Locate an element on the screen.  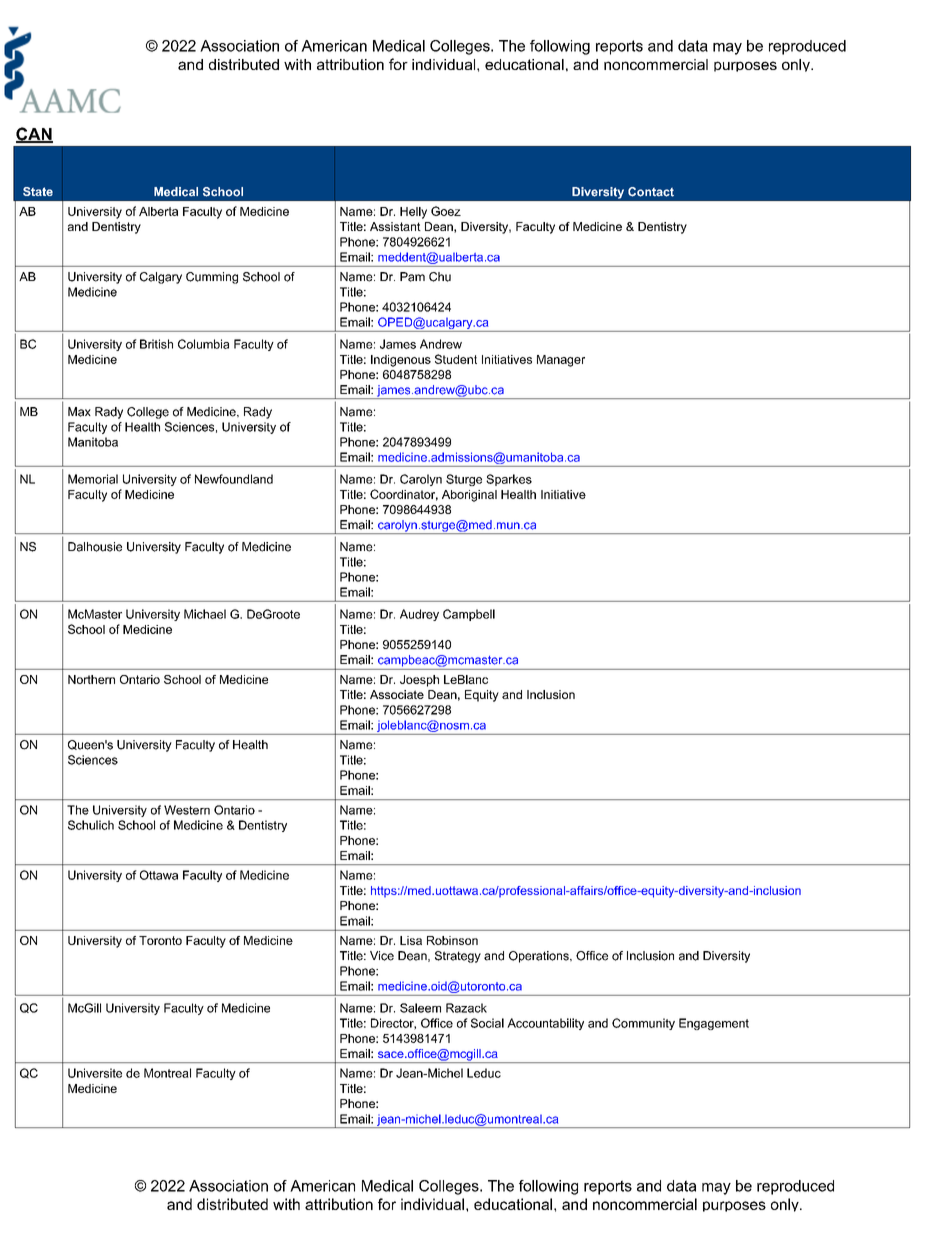
Contact is located at coordinates (651, 192).
